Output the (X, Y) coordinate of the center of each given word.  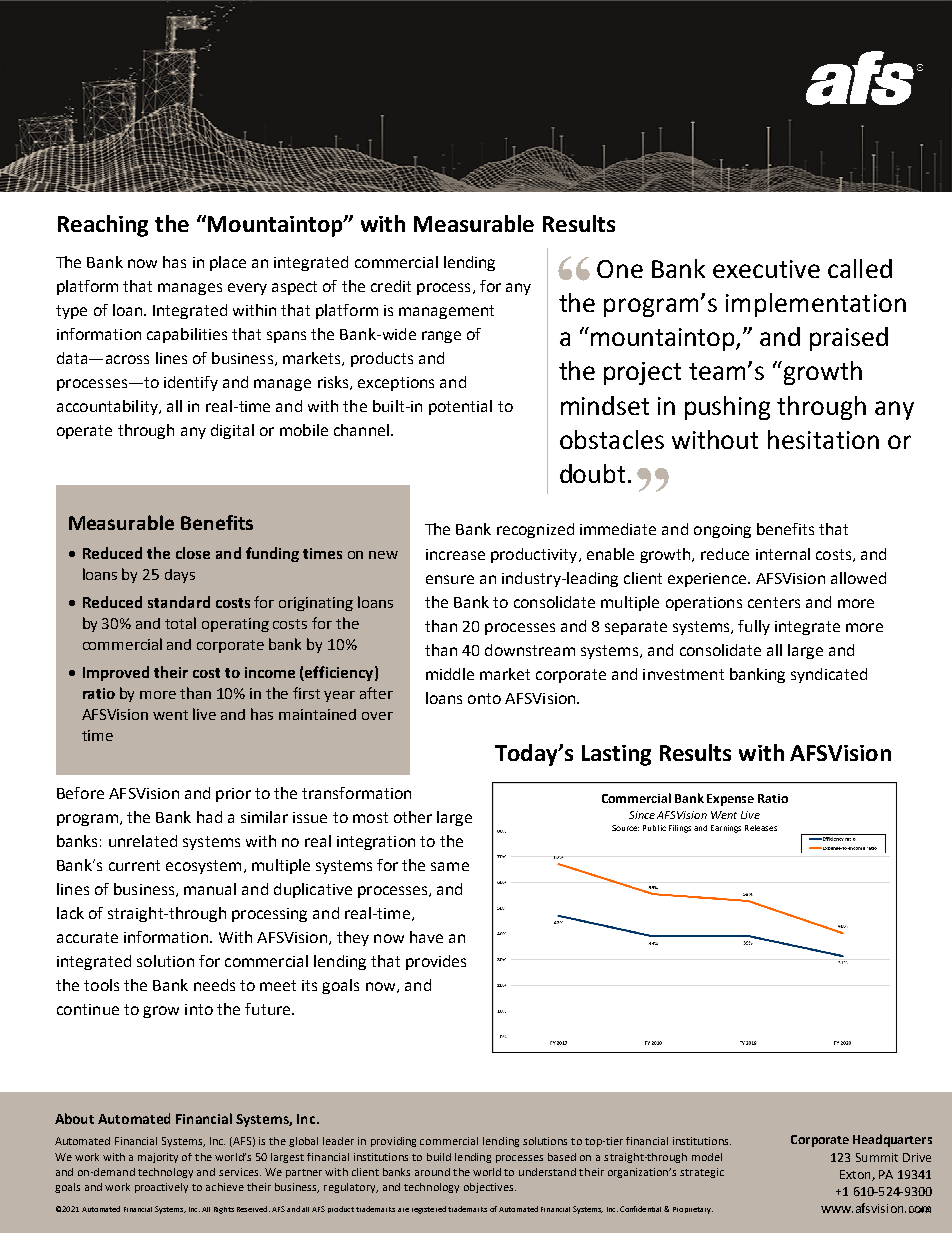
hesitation (823, 439)
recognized (535, 530)
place (228, 263)
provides (436, 962)
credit (391, 286)
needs (214, 985)
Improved (116, 673)
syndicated (829, 675)
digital (232, 431)
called (860, 268)
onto (484, 698)
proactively (161, 1188)
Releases (761, 828)
